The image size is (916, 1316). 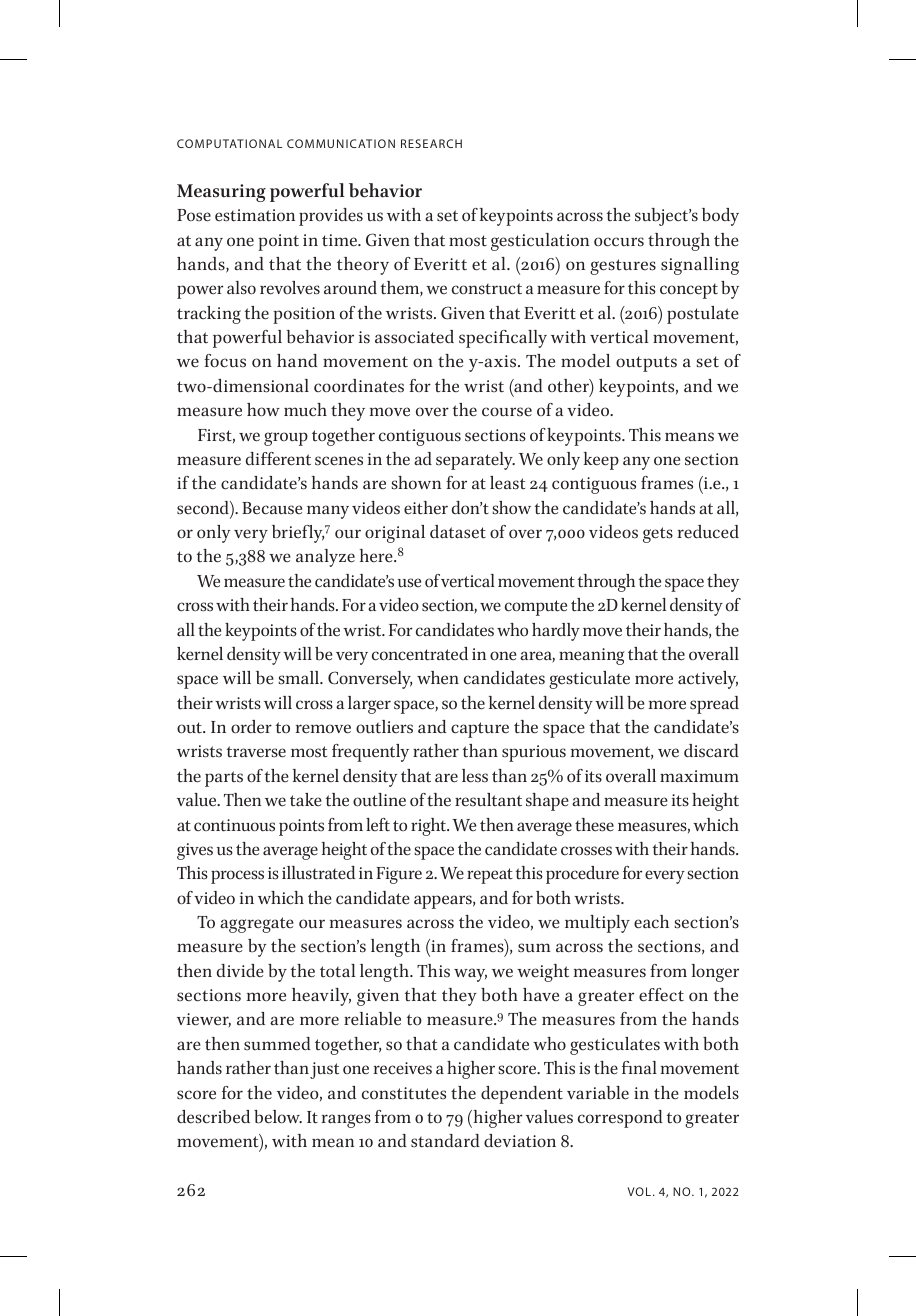 What do you see at coordinates (658, 535) in the screenshot?
I see `gets` at bounding box center [658, 535].
